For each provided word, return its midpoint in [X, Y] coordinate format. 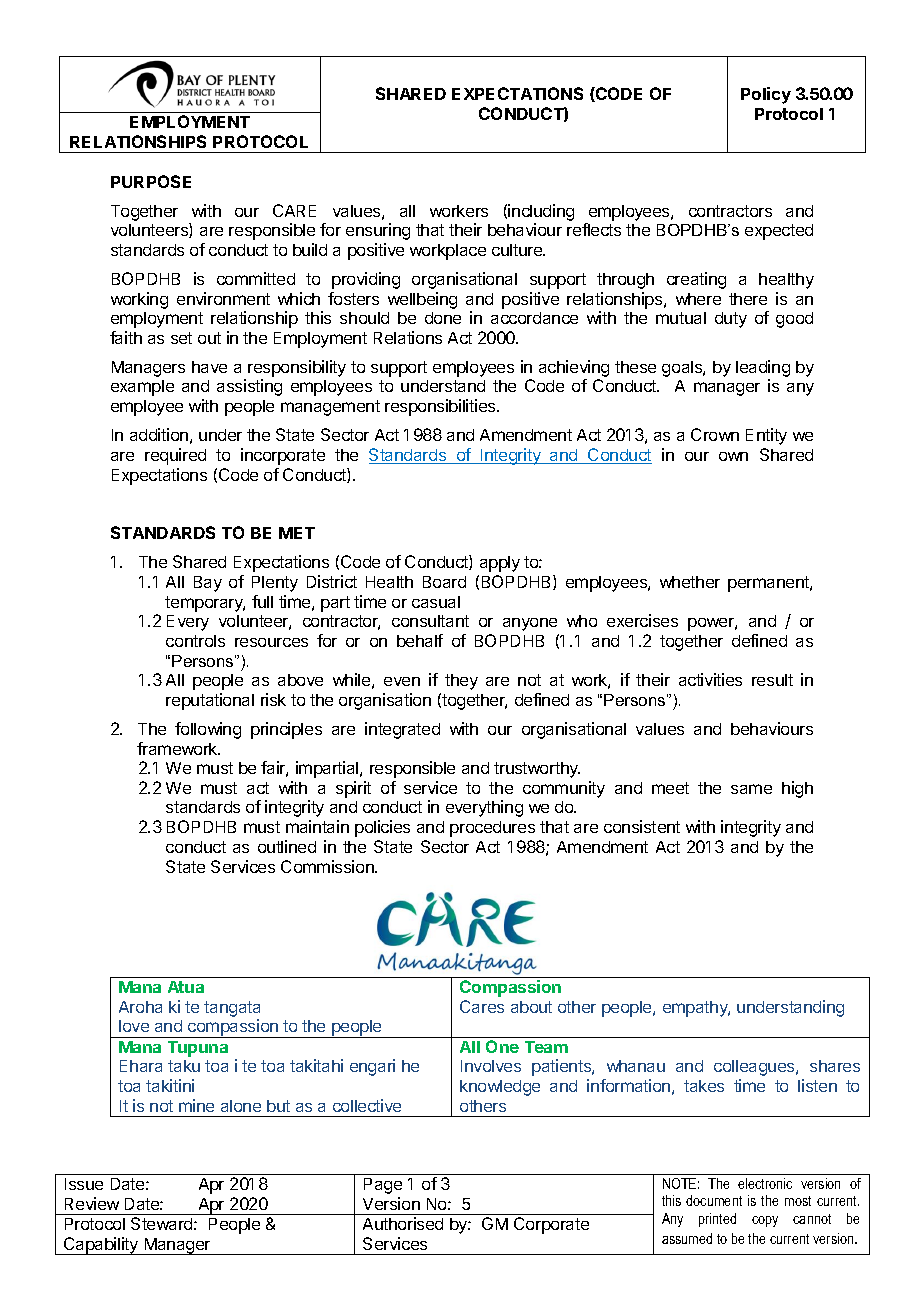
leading [763, 370]
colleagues [755, 1068]
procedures [492, 829]
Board [444, 582]
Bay [208, 584]
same [751, 789]
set [181, 338]
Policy [766, 95]
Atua [186, 987]
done [443, 318]
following [208, 730]
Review [92, 1203]
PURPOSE [151, 181]
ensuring [378, 231]
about [531, 1007]
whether [690, 582]
